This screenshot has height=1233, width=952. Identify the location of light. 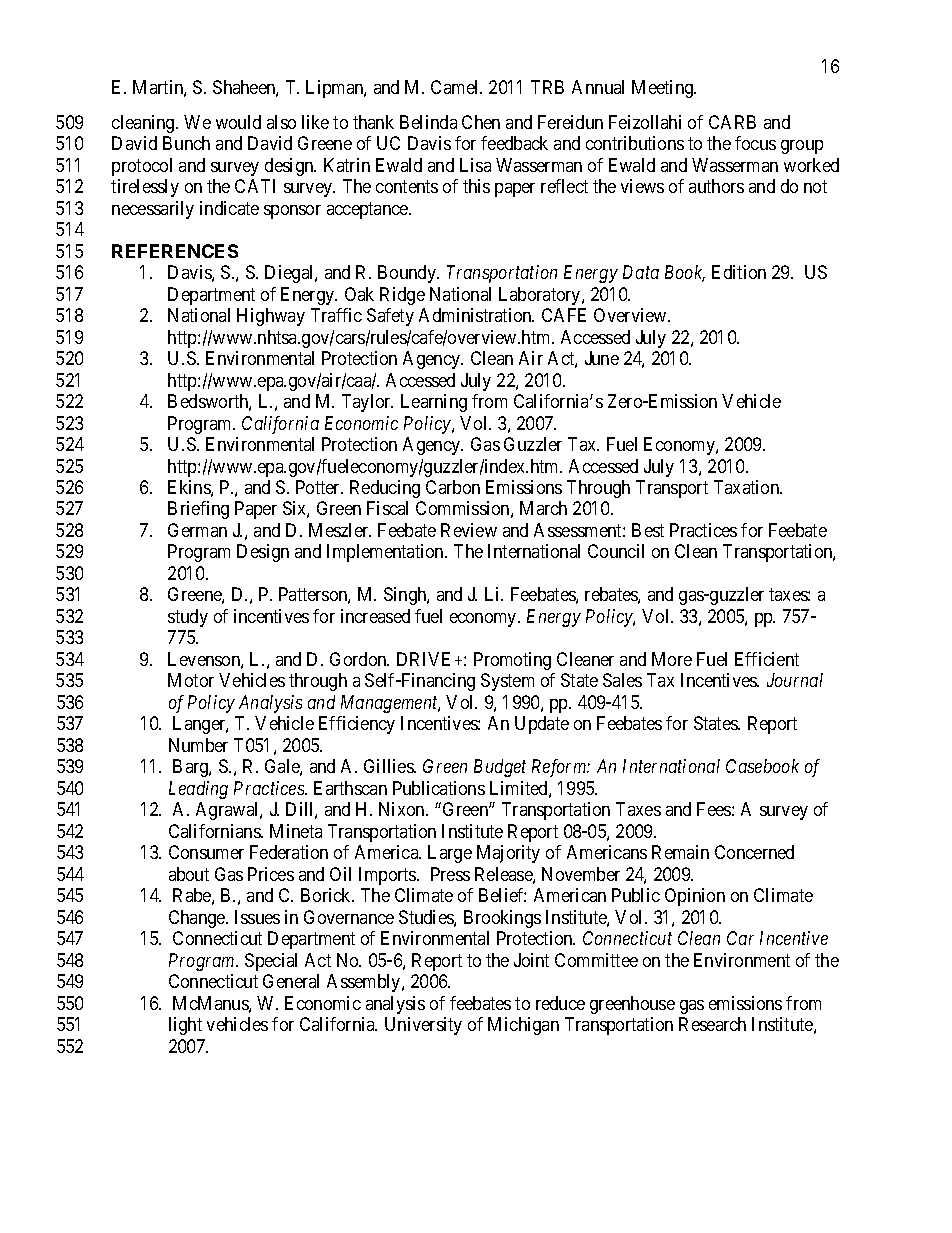
(185, 1026).
